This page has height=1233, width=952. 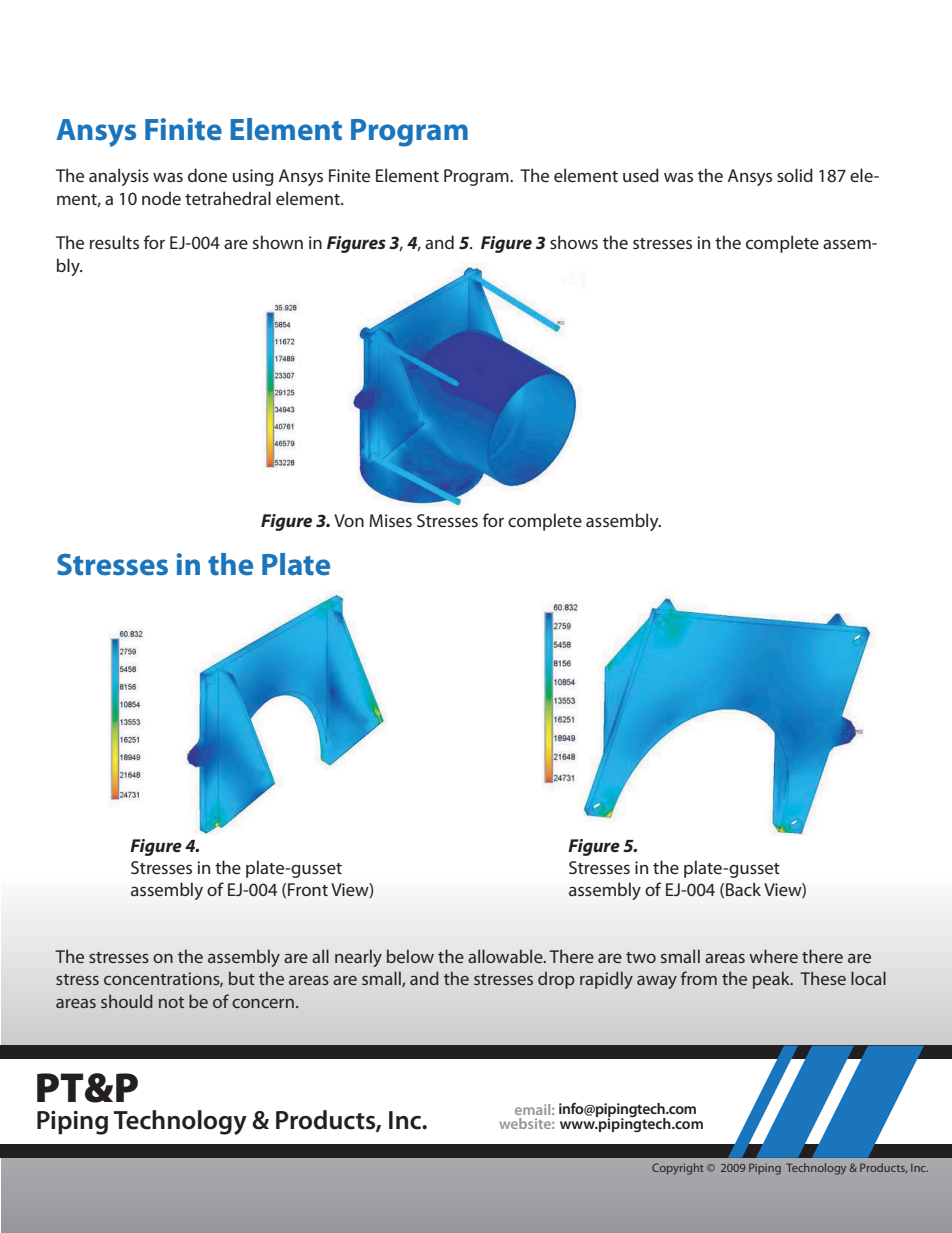 I want to click on not, so click(x=171, y=1002).
